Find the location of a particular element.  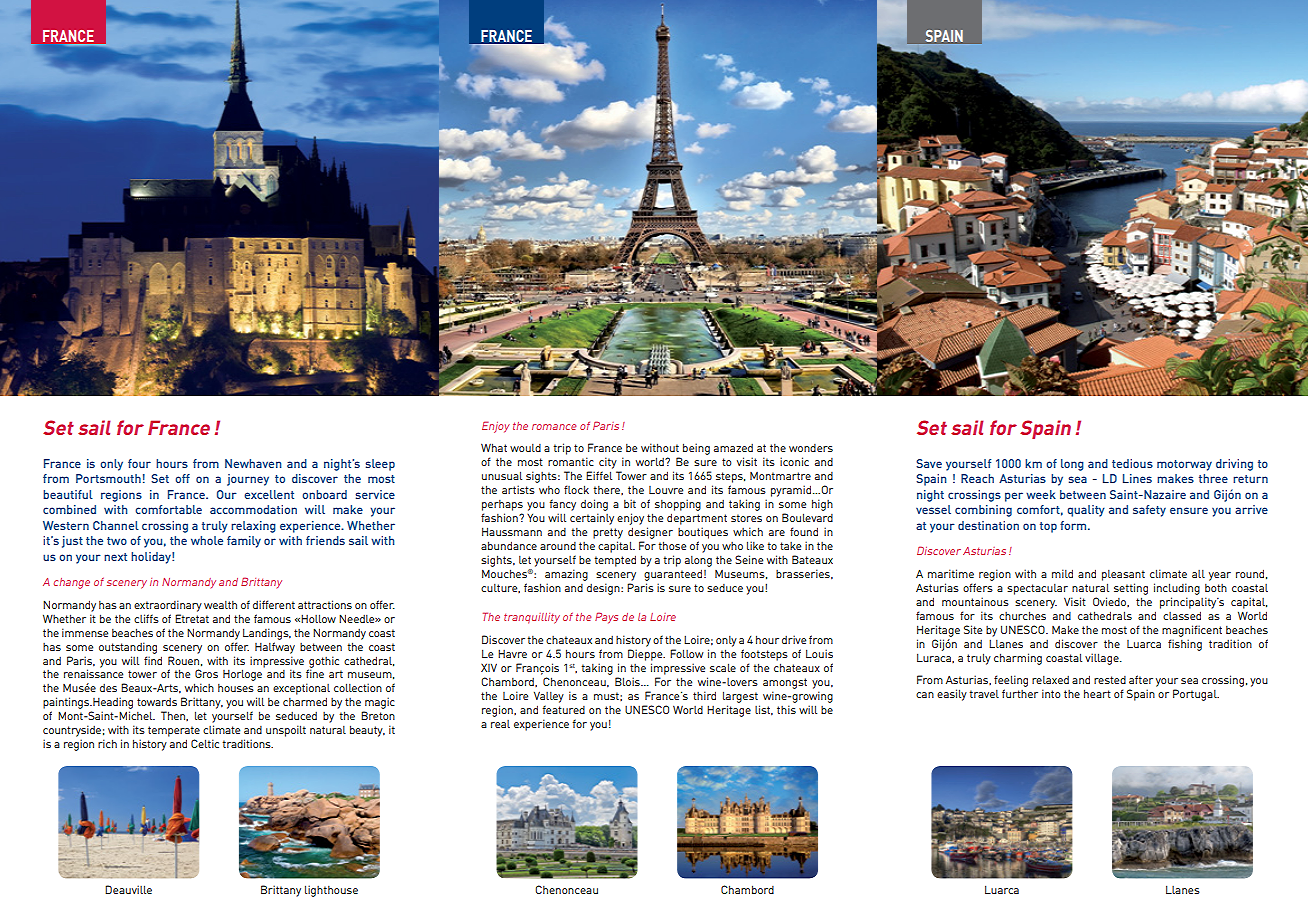

four is located at coordinates (139, 463).
